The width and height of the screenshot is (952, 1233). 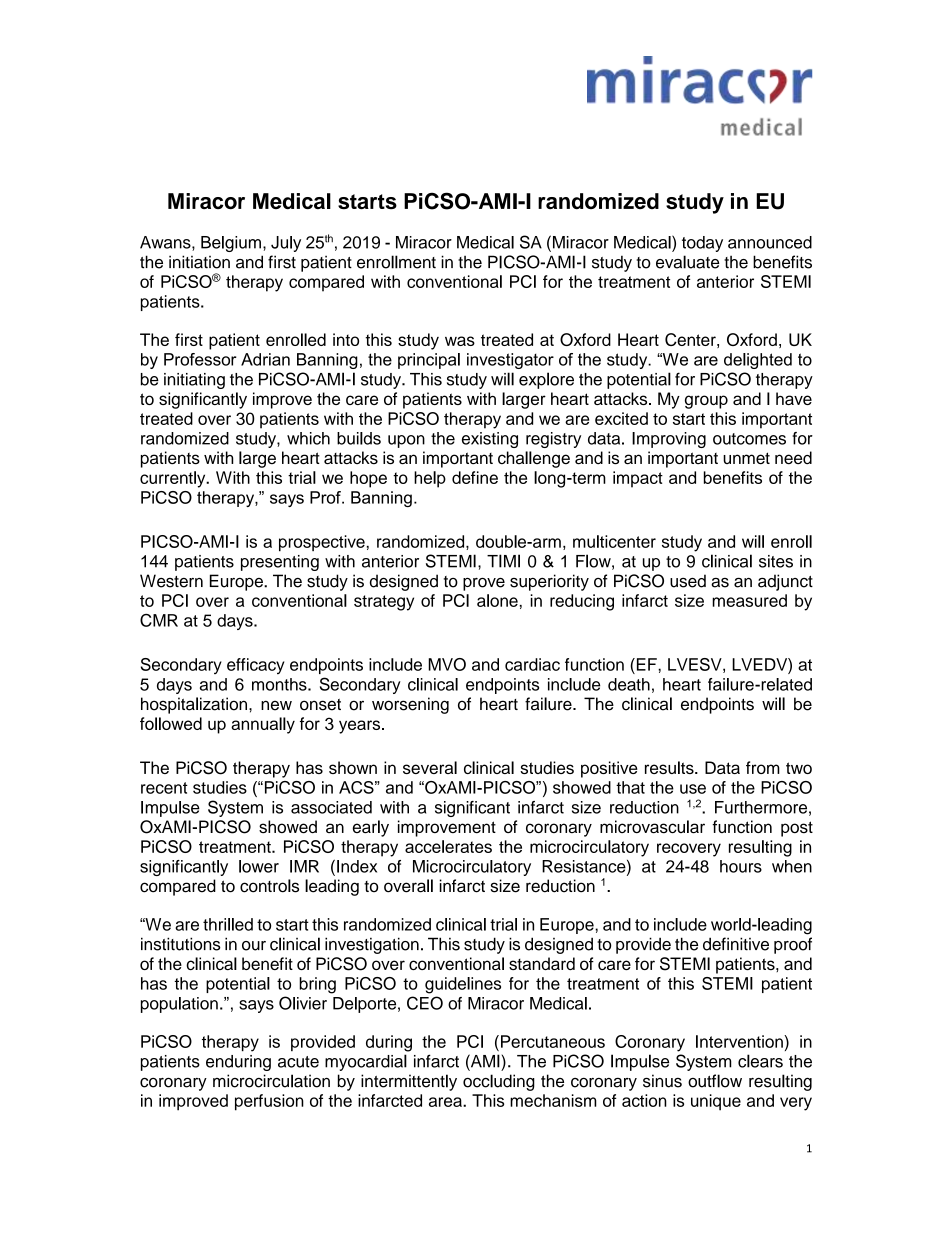 I want to click on Belgium, so click(x=231, y=244).
